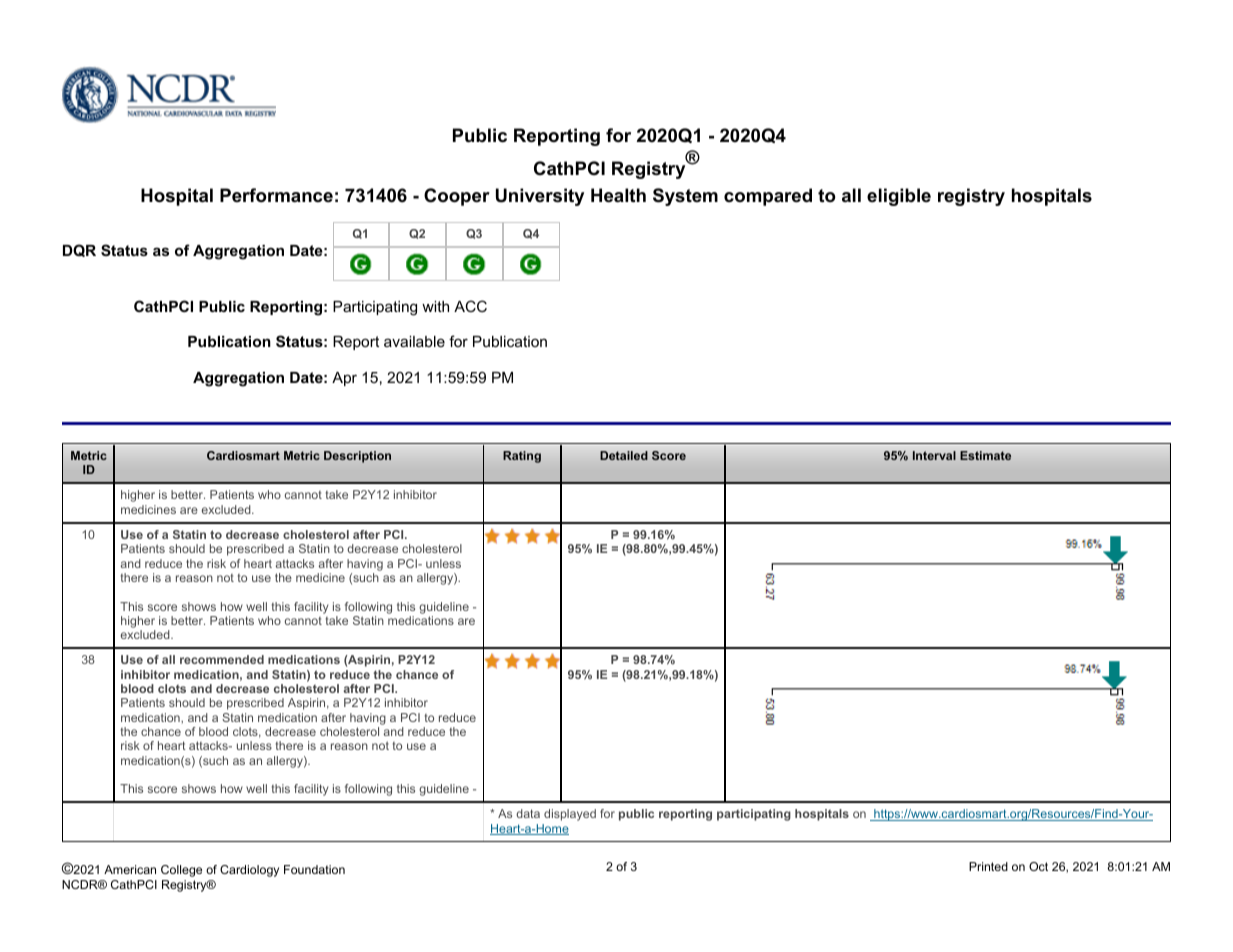 The image size is (1233, 952). Describe the element at coordinates (624, 455) in the screenshot. I see `Detailed` at that location.
